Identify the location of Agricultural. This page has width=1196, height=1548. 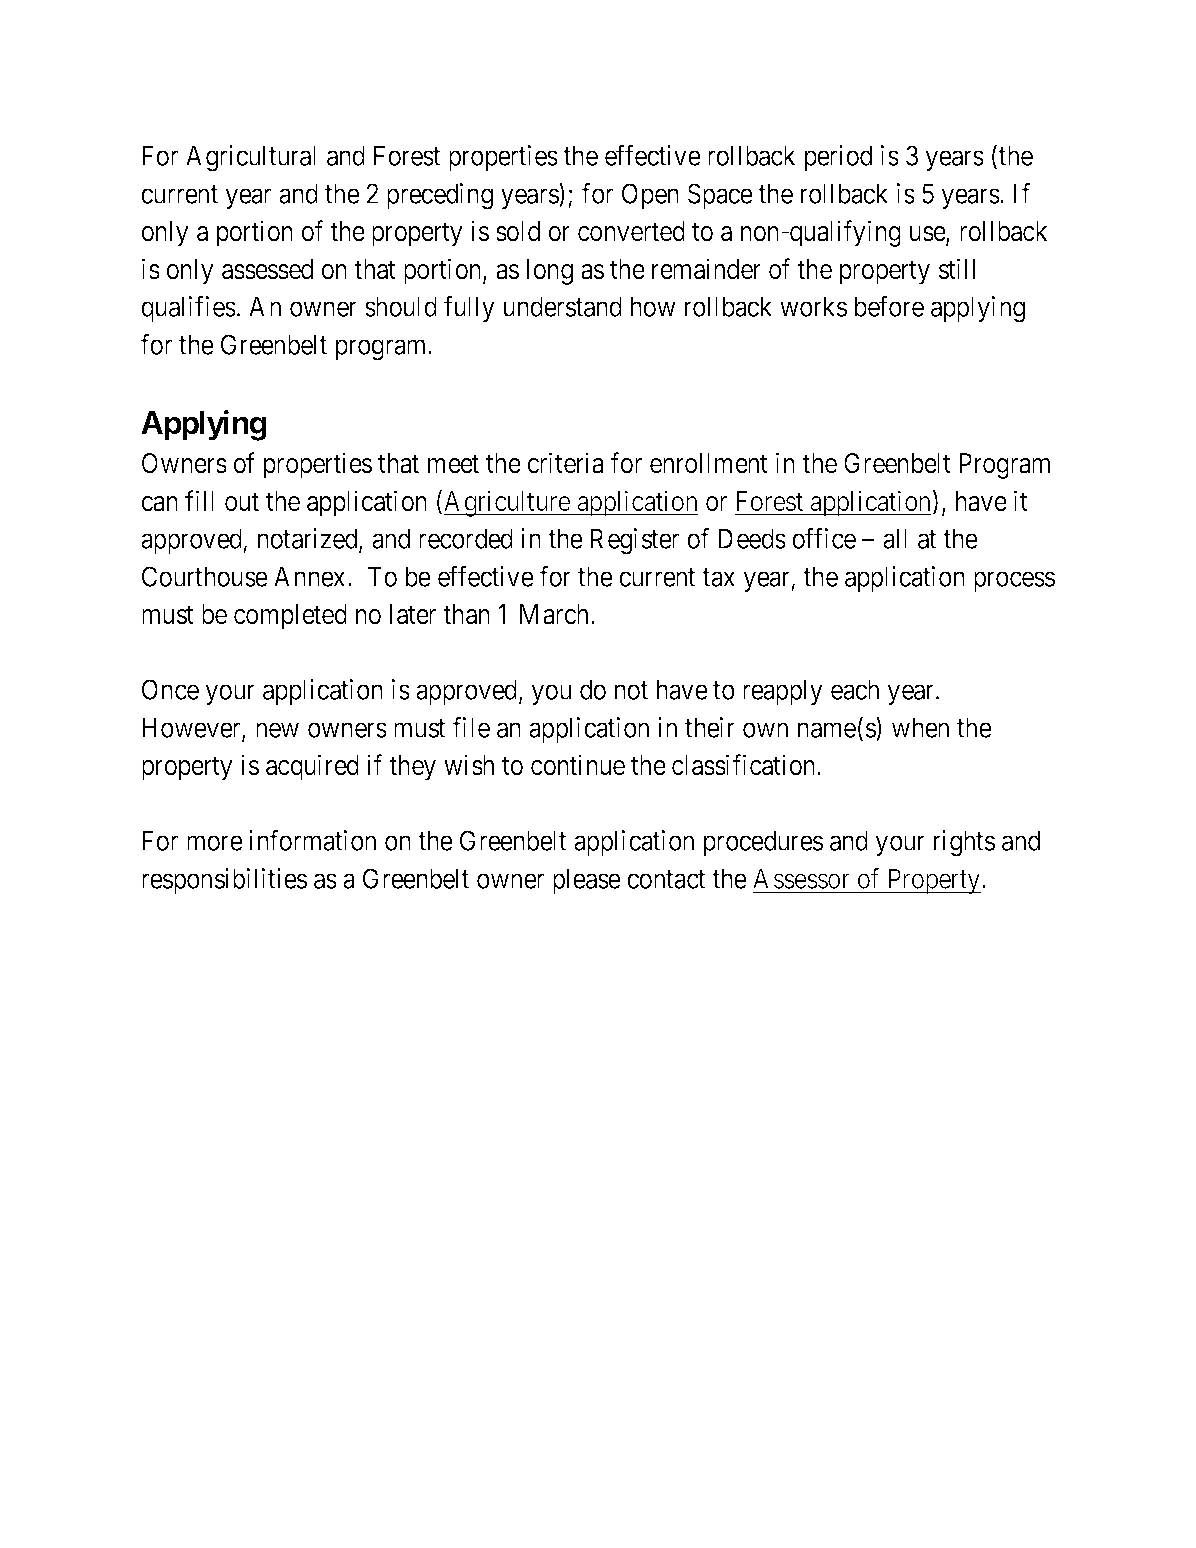
(251, 158).
